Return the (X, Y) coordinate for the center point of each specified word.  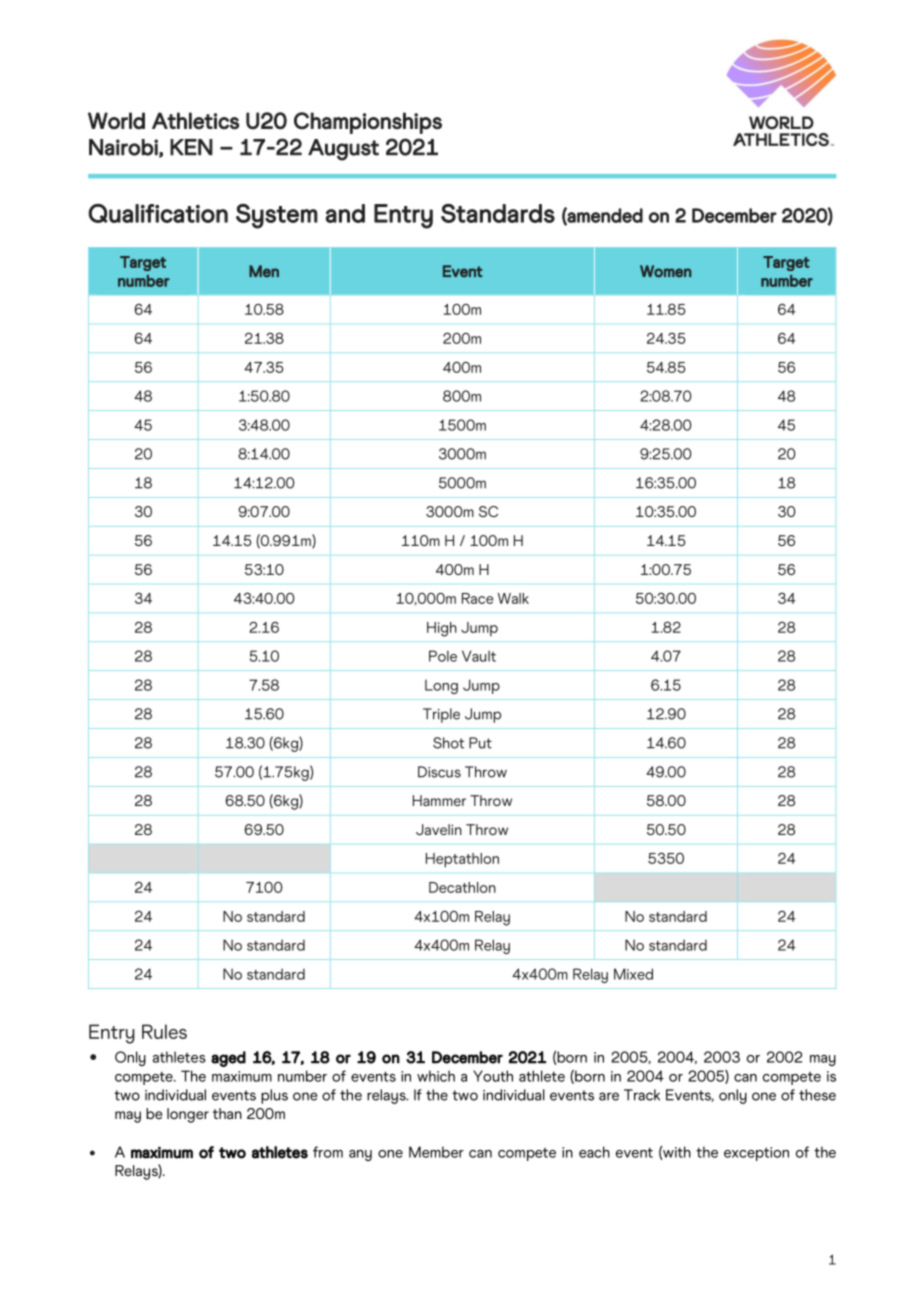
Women (665, 271)
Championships (368, 123)
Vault (479, 656)
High (442, 629)
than (227, 1113)
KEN (191, 147)
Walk (513, 598)
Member (436, 1152)
